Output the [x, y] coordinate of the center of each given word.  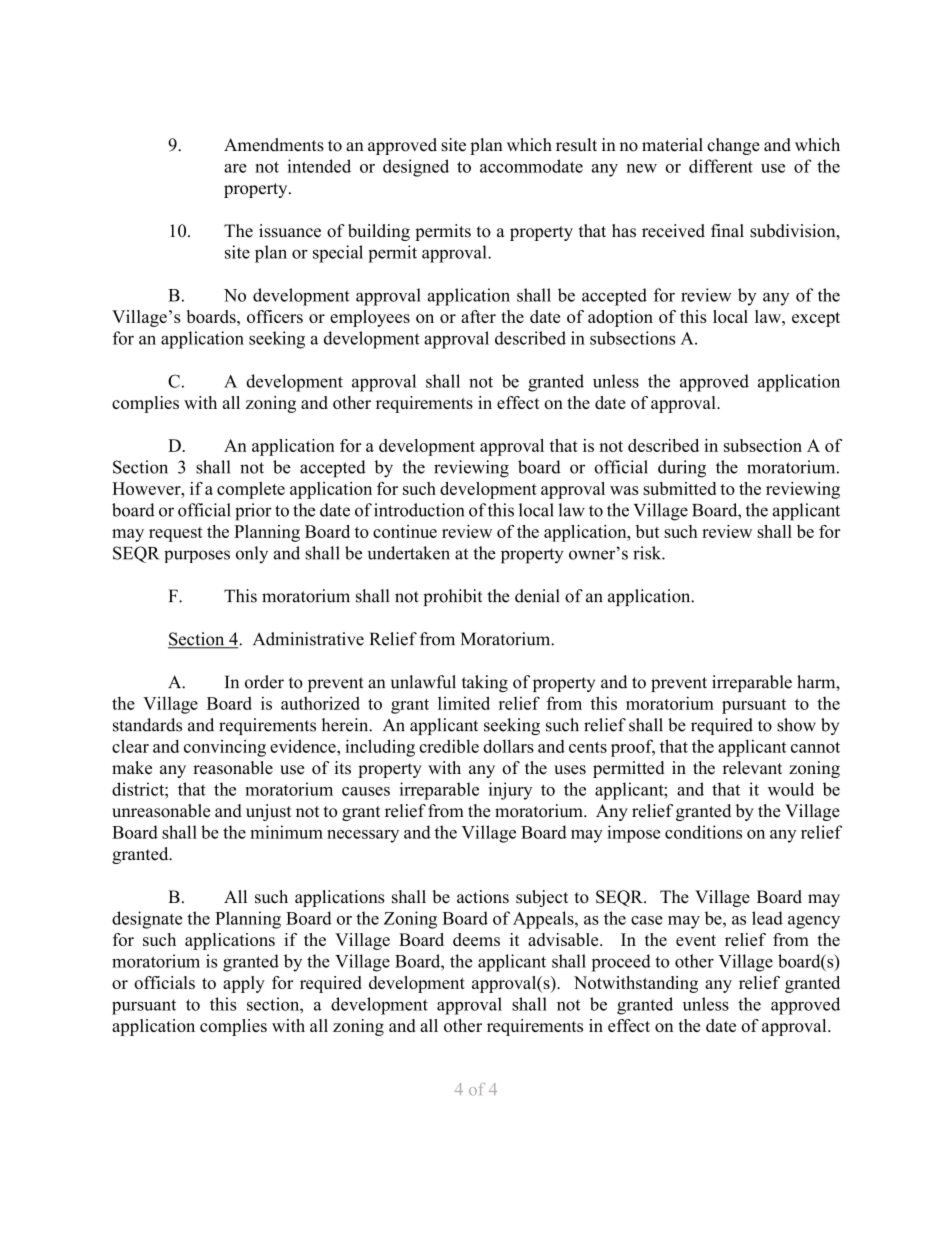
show [796, 725]
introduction [419, 510]
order [264, 682]
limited [464, 703]
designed [416, 168]
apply [244, 984]
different [721, 166]
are [235, 168]
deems [476, 939]
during [682, 469]
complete [251, 490]
